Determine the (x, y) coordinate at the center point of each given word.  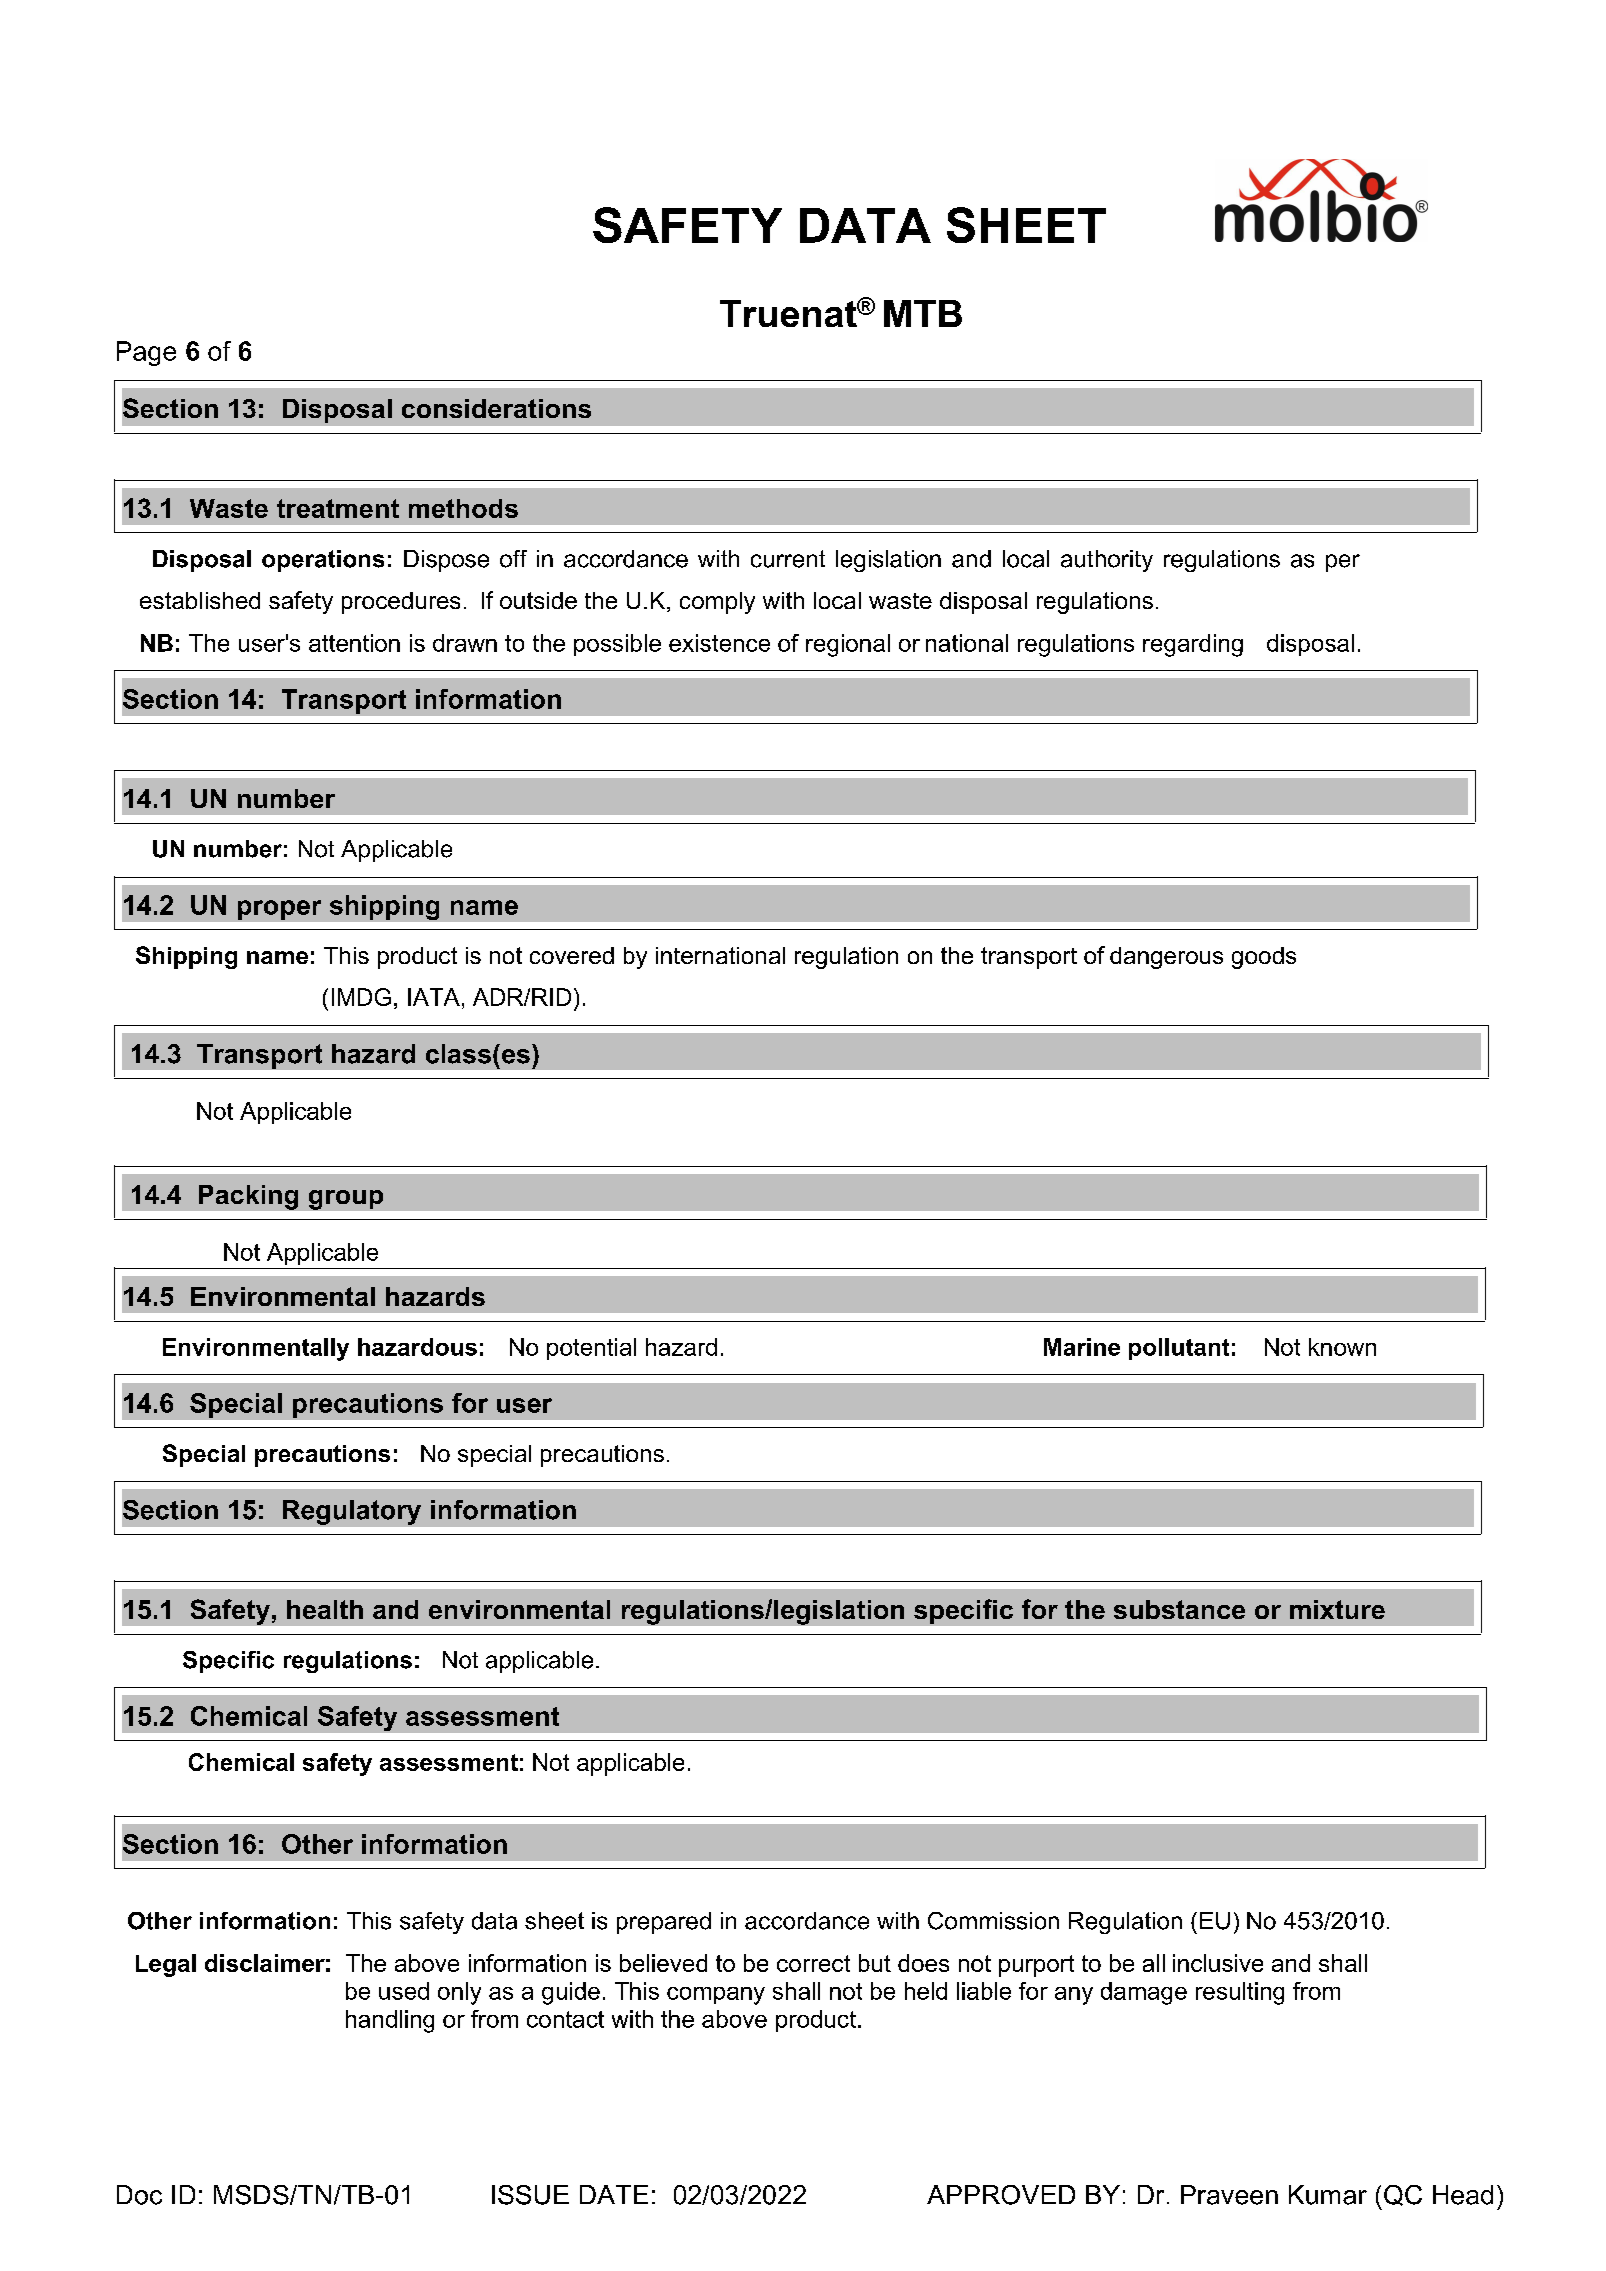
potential (591, 1349)
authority (1107, 561)
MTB (923, 313)
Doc (139, 2195)
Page (146, 353)
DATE (614, 2194)
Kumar (1328, 2195)
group (346, 1200)
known (1342, 1347)
